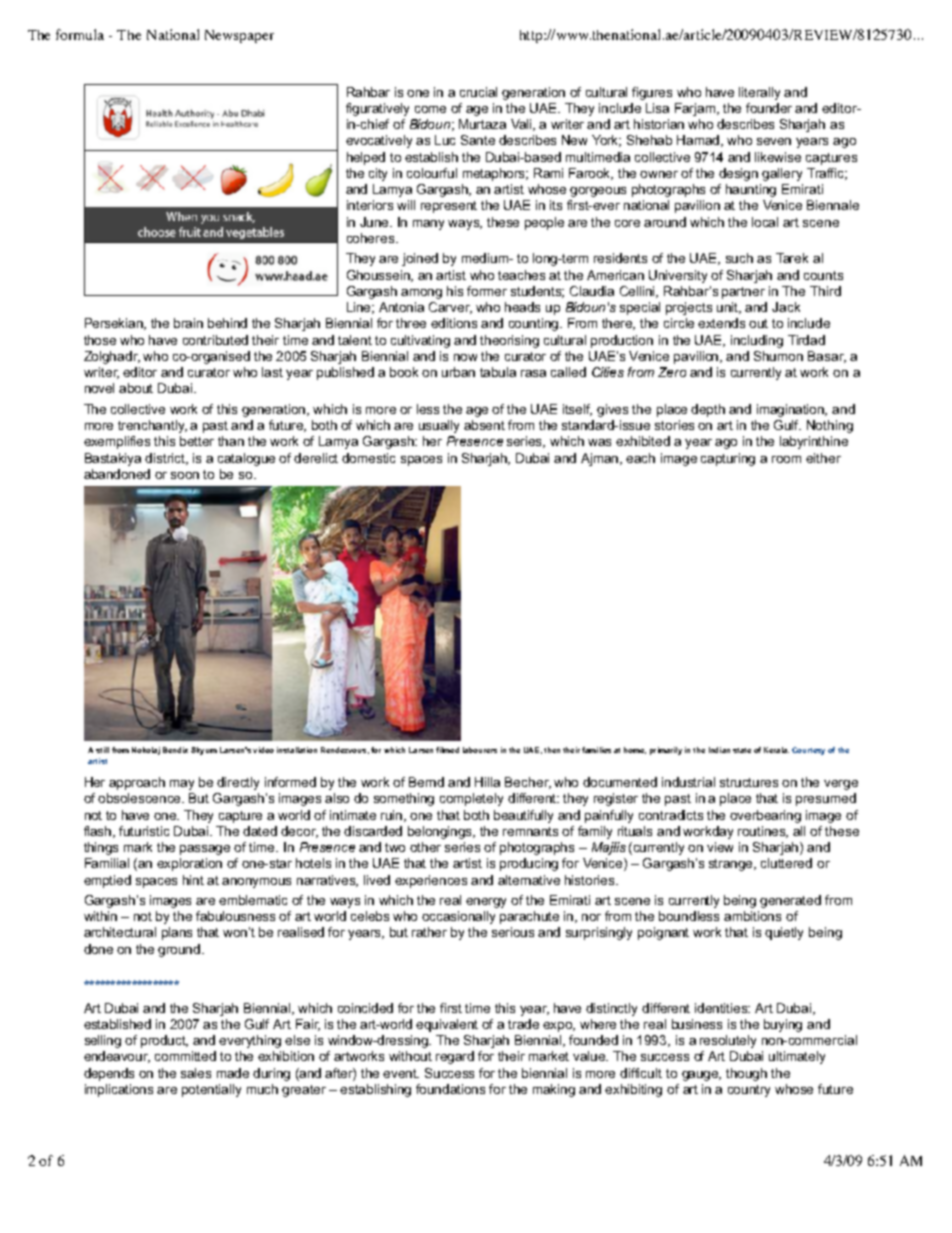  Describe the element at coordinates (728, 459) in the screenshot. I see `capturing` at that location.
